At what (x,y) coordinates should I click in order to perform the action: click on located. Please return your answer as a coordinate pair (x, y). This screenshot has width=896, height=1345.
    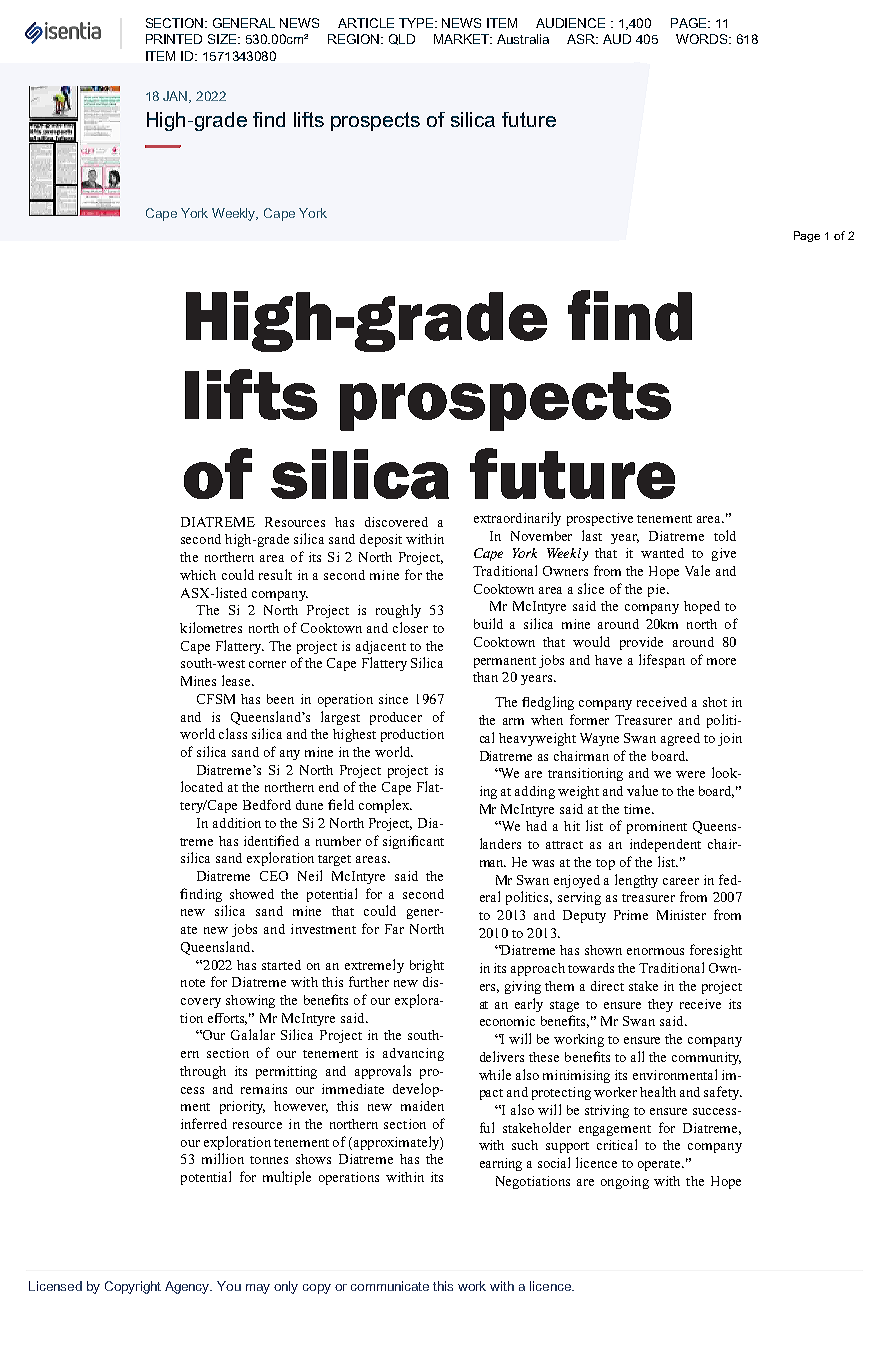
    Looking at the image, I should click on (202, 786).
